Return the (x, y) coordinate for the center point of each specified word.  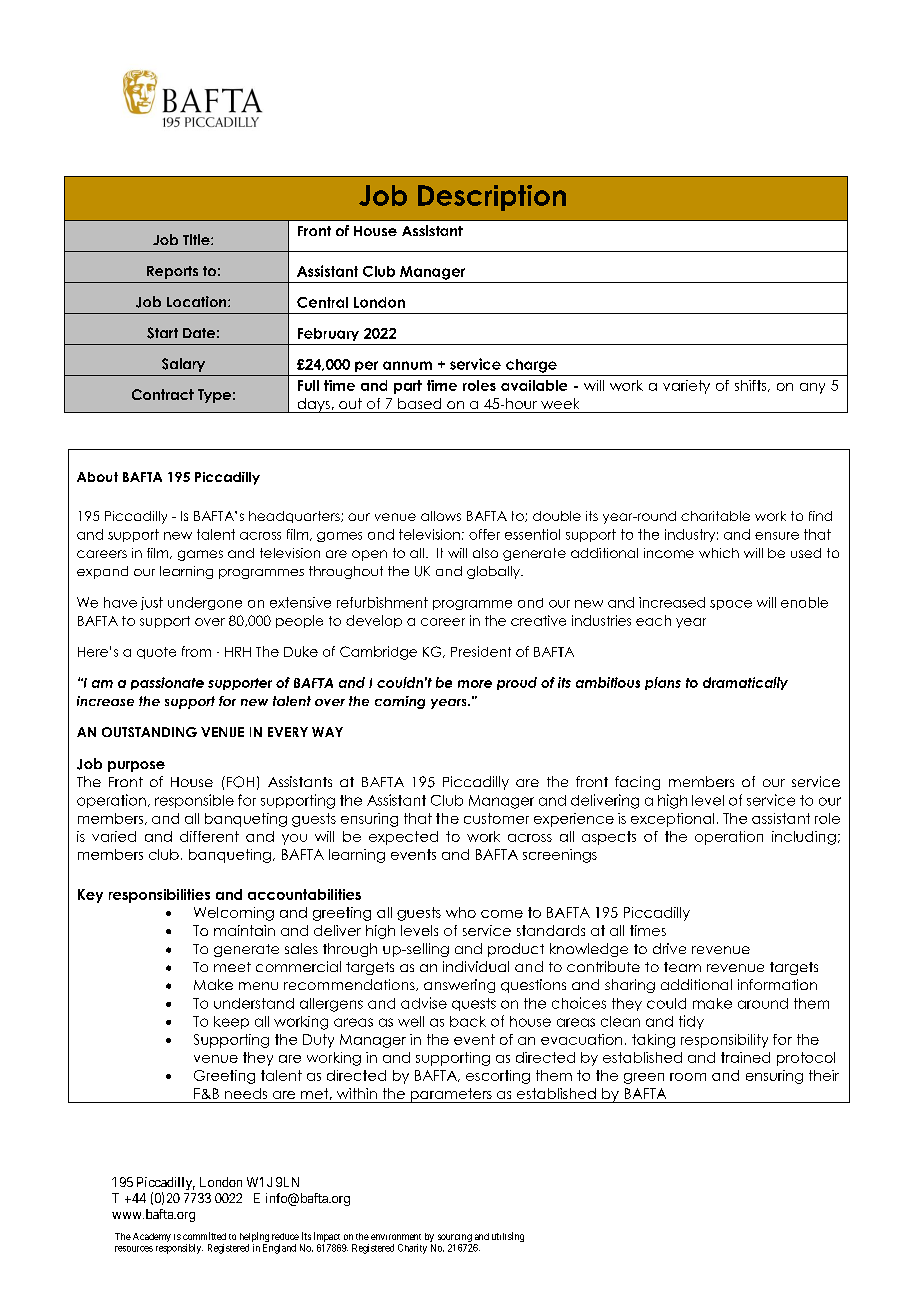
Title (197, 239)
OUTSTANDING (149, 732)
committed (204, 1236)
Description (492, 198)
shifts (752, 386)
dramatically (745, 683)
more (475, 684)
